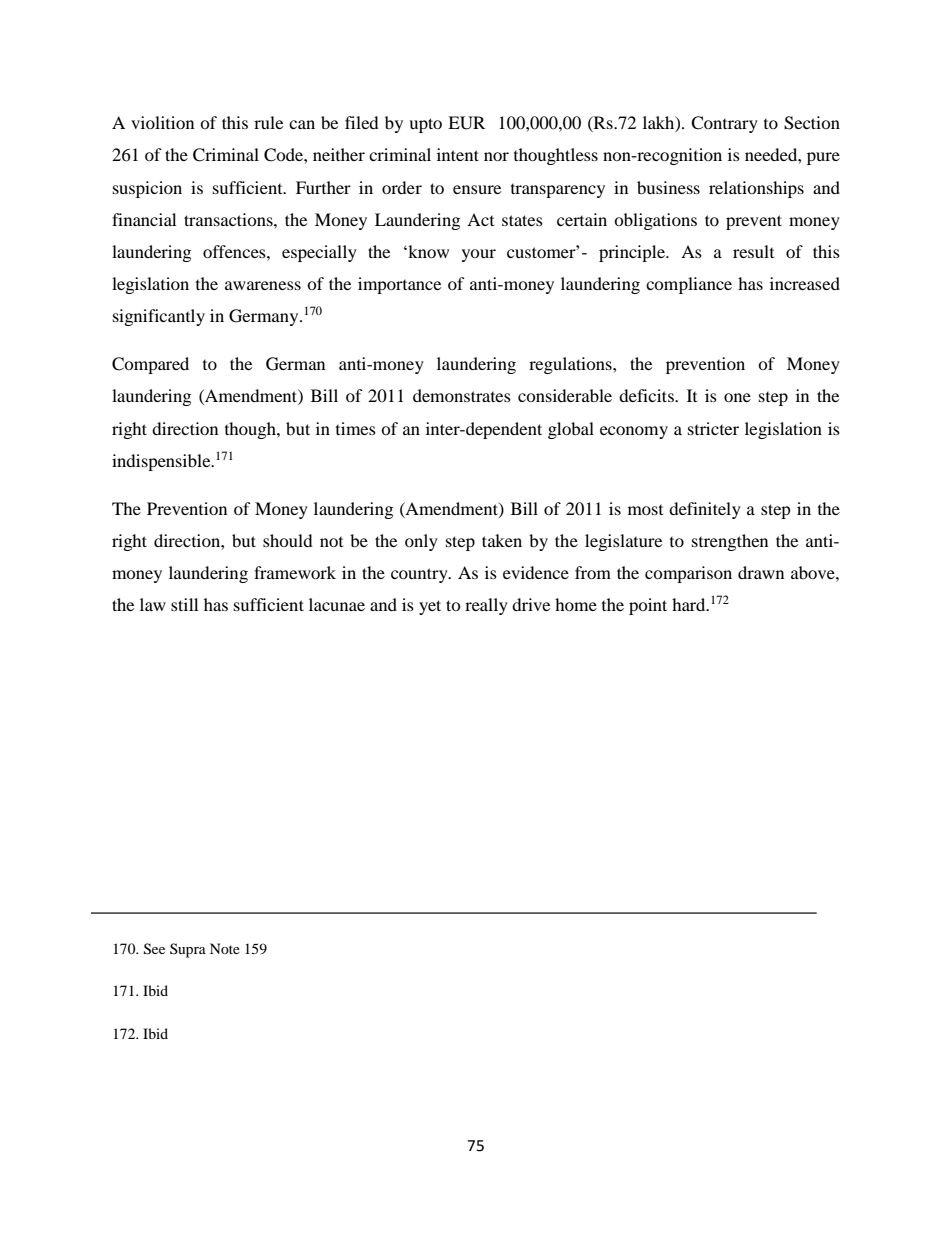 This screenshot has height=1233, width=952. Describe the element at coordinates (724, 124) in the screenshot. I see `Contrary` at that location.
